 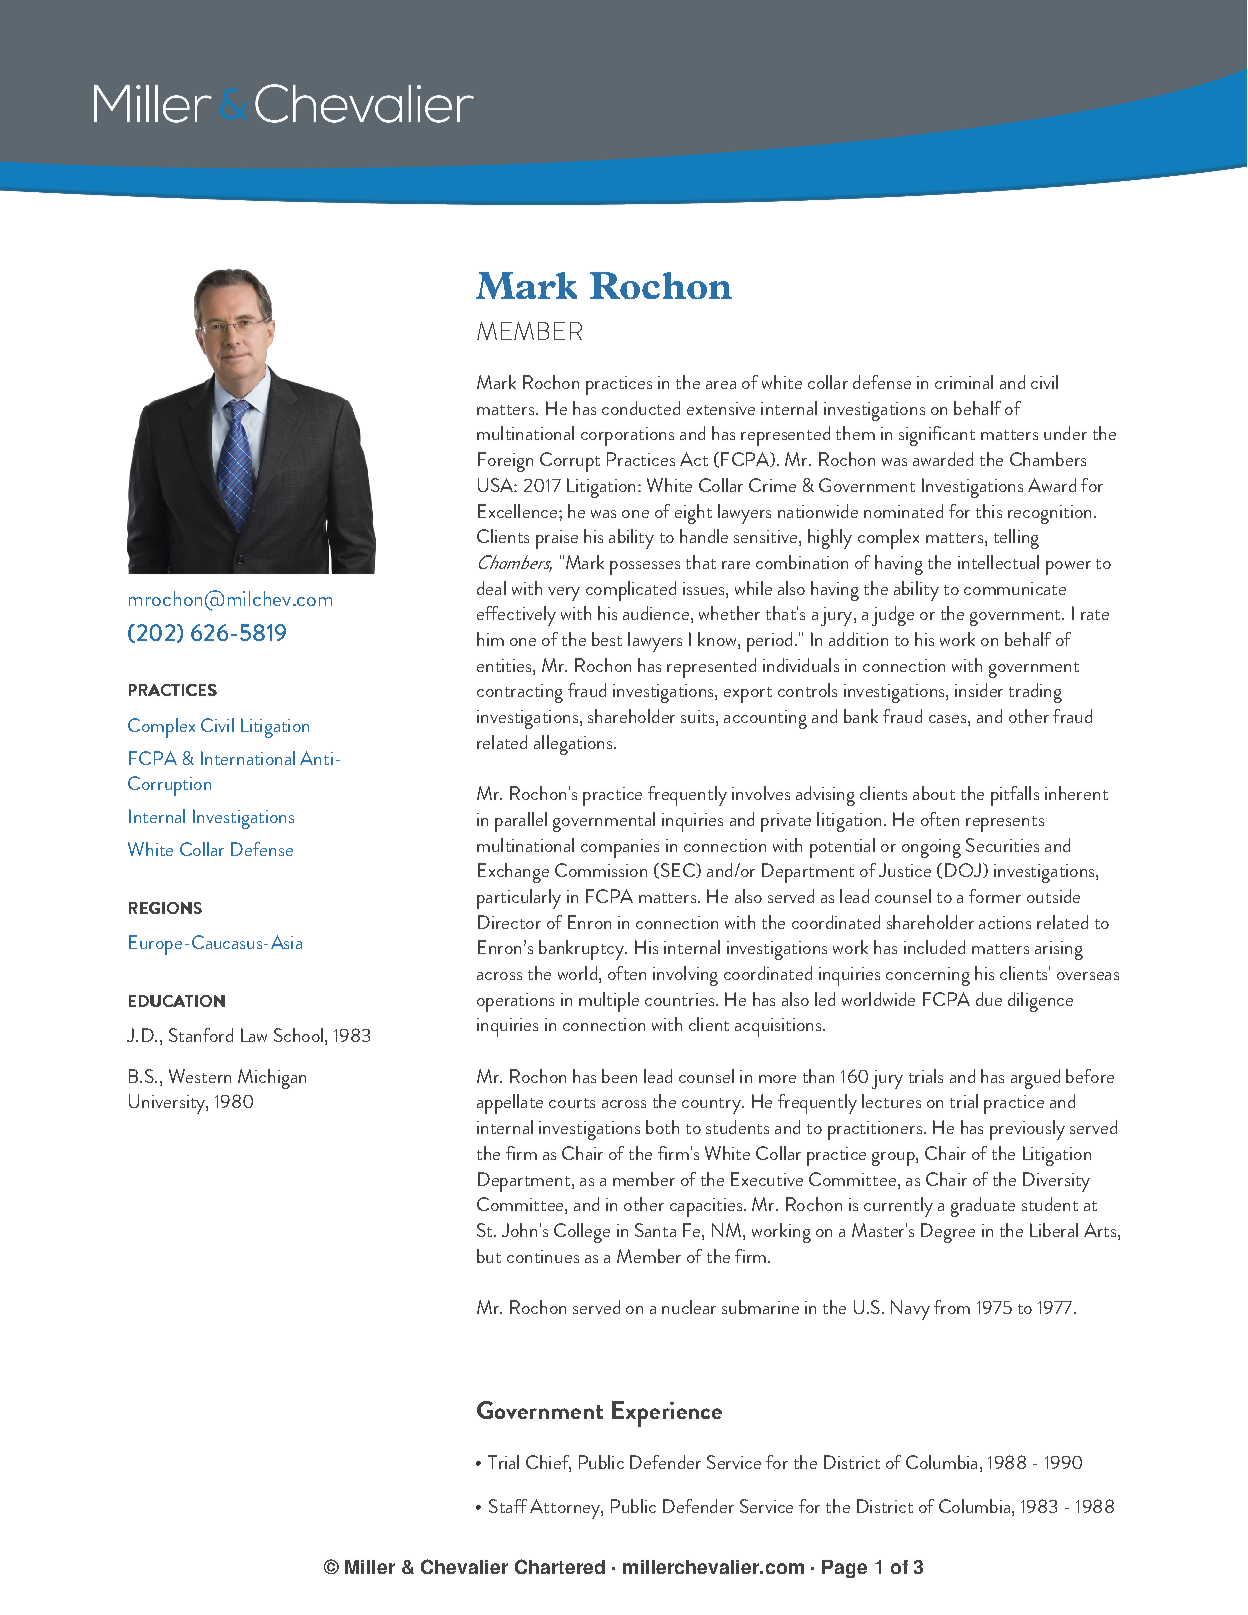 I want to click on but, so click(x=489, y=1256).
